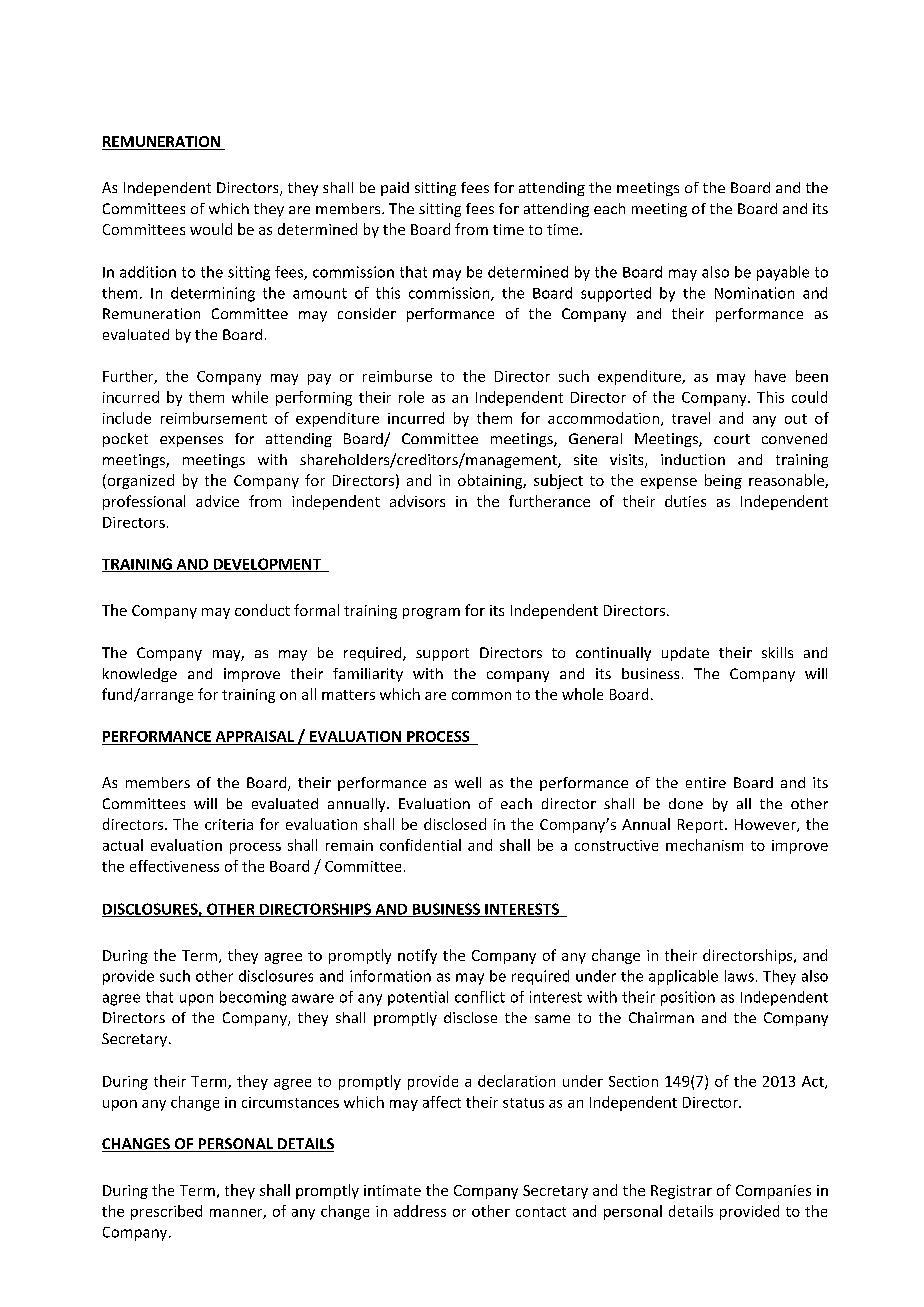 This image has width=924, height=1307. What do you see at coordinates (481, 696) in the image?
I see `common` at bounding box center [481, 696].
